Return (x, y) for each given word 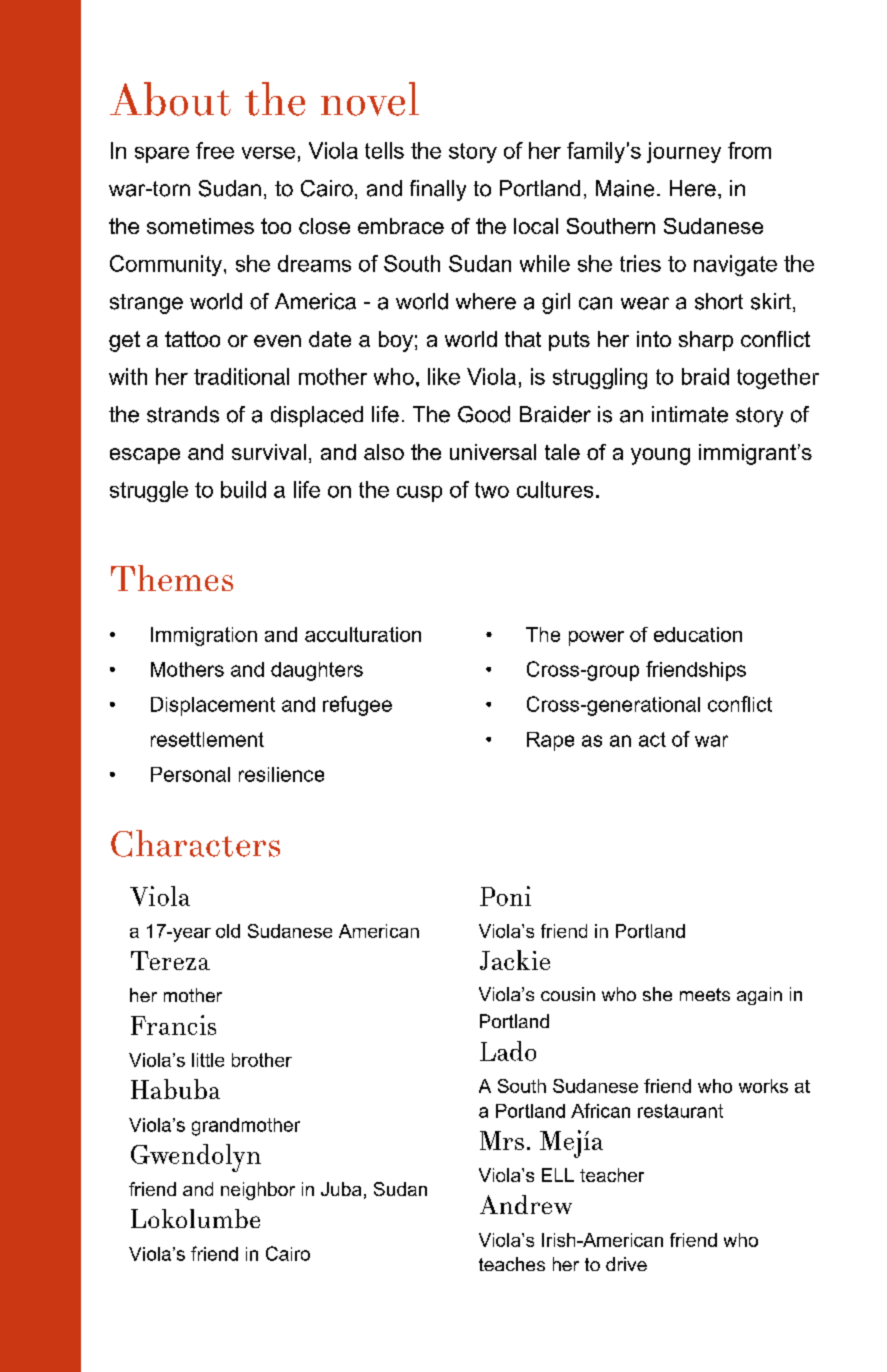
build (243, 489)
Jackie (515, 960)
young (660, 456)
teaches (512, 1264)
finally (438, 190)
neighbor (258, 1191)
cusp (419, 494)
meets (705, 994)
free (215, 150)
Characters (195, 843)
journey (684, 152)
